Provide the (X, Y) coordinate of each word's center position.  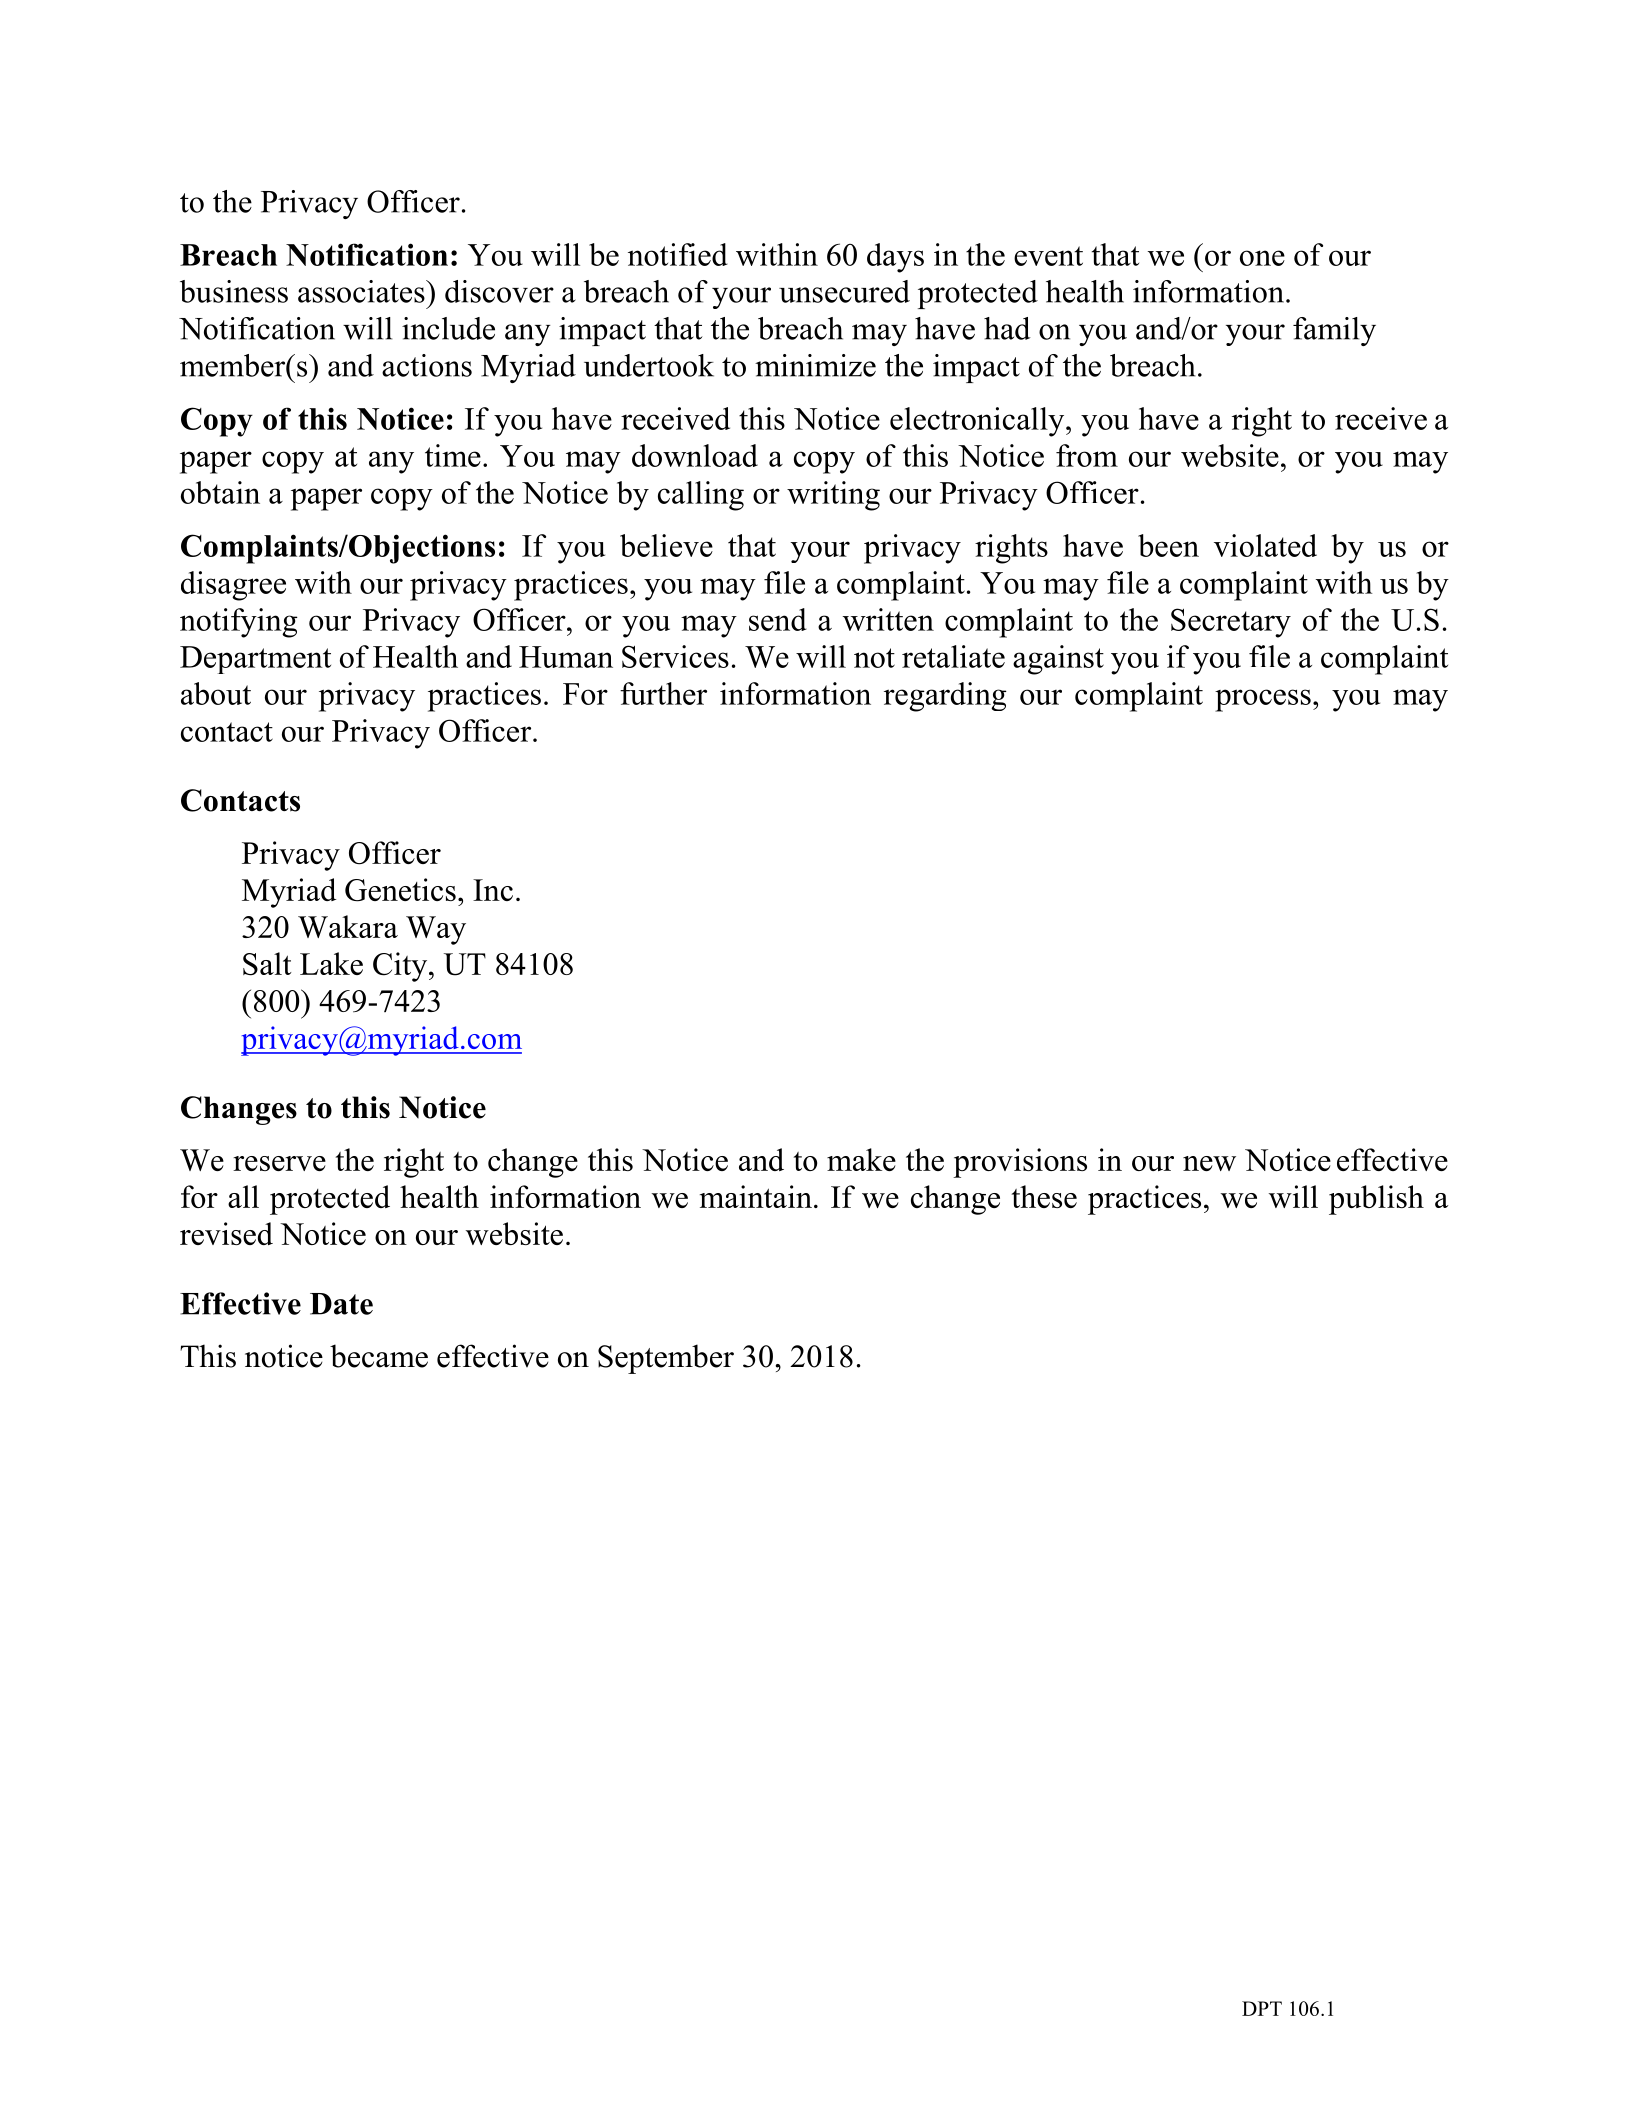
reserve (279, 1163)
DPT (1262, 2008)
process (1263, 700)
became (379, 1356)
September (666, 1359)
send (778, 619)
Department (255, 660)
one (1262, 258)
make (861, 1159)
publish (1376, 1200)
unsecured (844, 291)
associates (362, 291)
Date (341, 1304)
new (1209, 1163)
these (1044, 1196)
